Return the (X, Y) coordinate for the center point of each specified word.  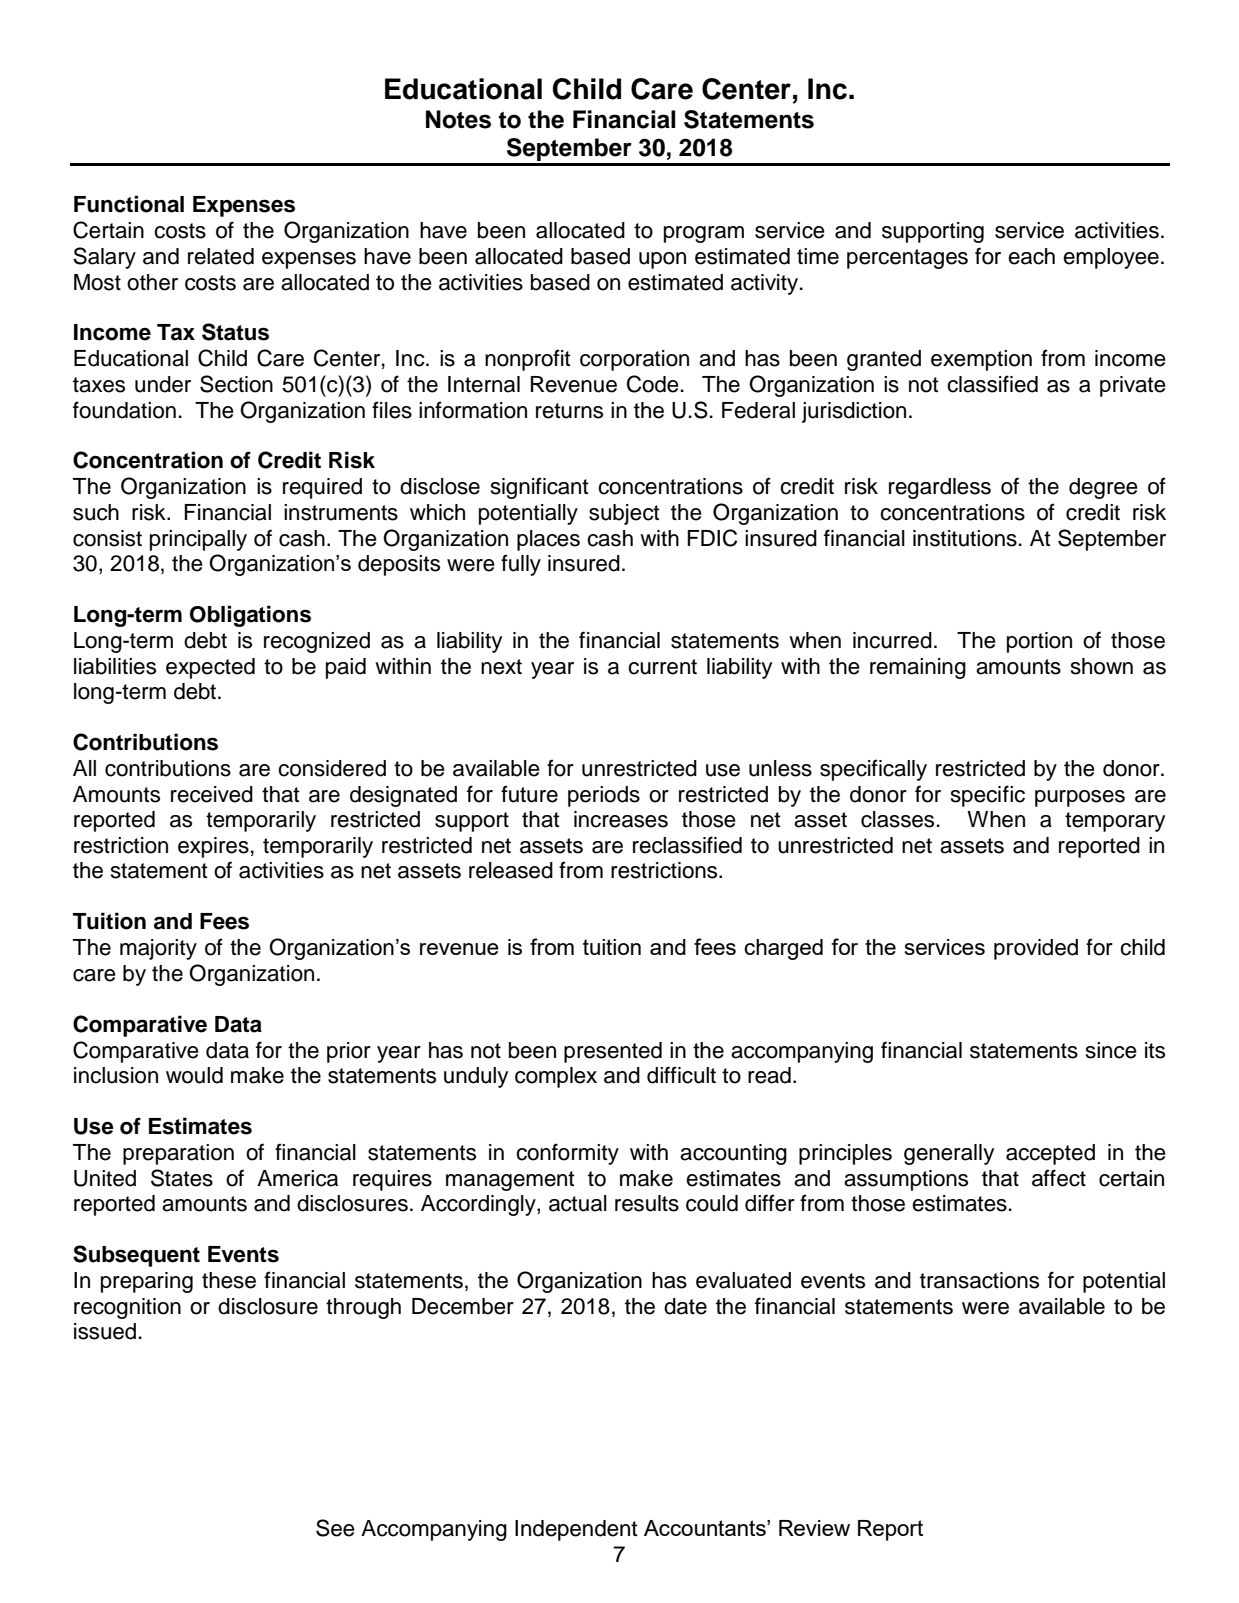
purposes (1080, 798)
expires (213, 847)
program (704, 234)
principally (198, 540)
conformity (567, 1154)
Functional (129, 204)
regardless (940, 488)
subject (624, 514)
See (335, 1528)
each (1031, 256)
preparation (178, 1154)
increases (621, 819)
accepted (1050, 1154)
